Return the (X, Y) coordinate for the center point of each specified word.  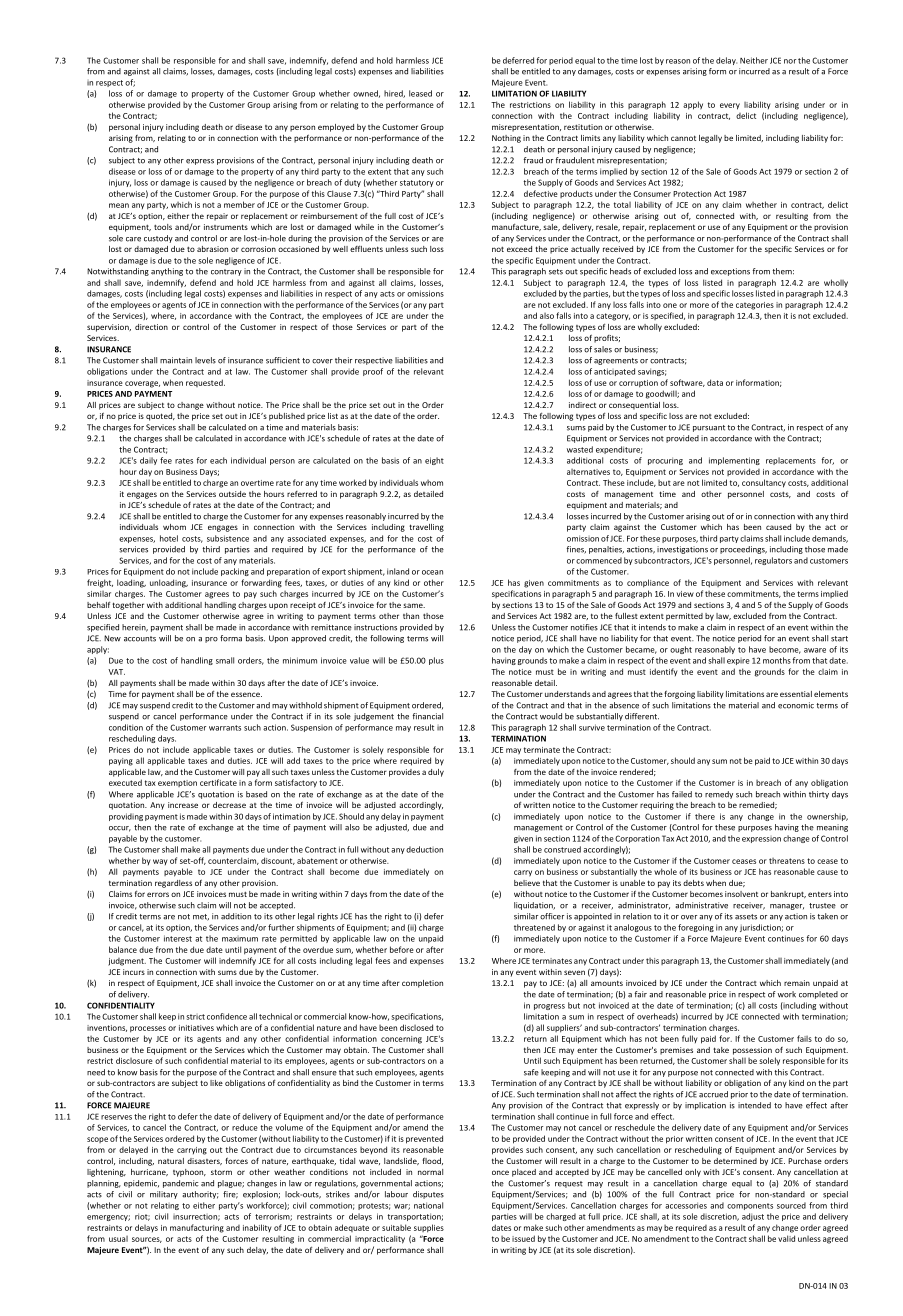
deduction (424, 849)
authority (200, 1195)
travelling (426, 528)
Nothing (506, 139)
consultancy (764, 483)
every (730, 106)
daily (148, 461)
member (239, 204)
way (160, 862)
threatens (787, 861)
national (428, 1205)
